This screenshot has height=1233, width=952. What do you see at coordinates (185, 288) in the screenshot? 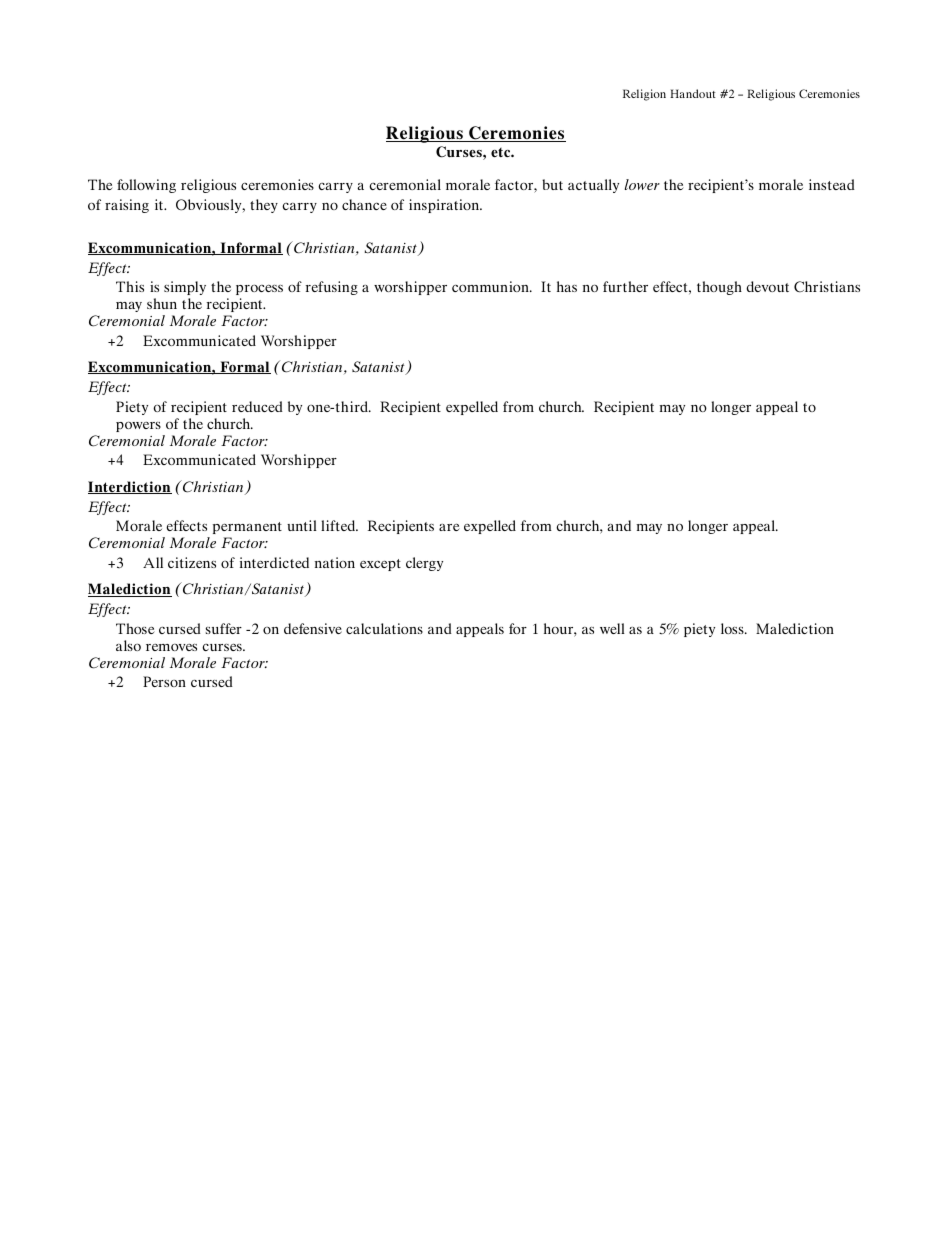
I see `simply` at bounding box center [185, 288].
